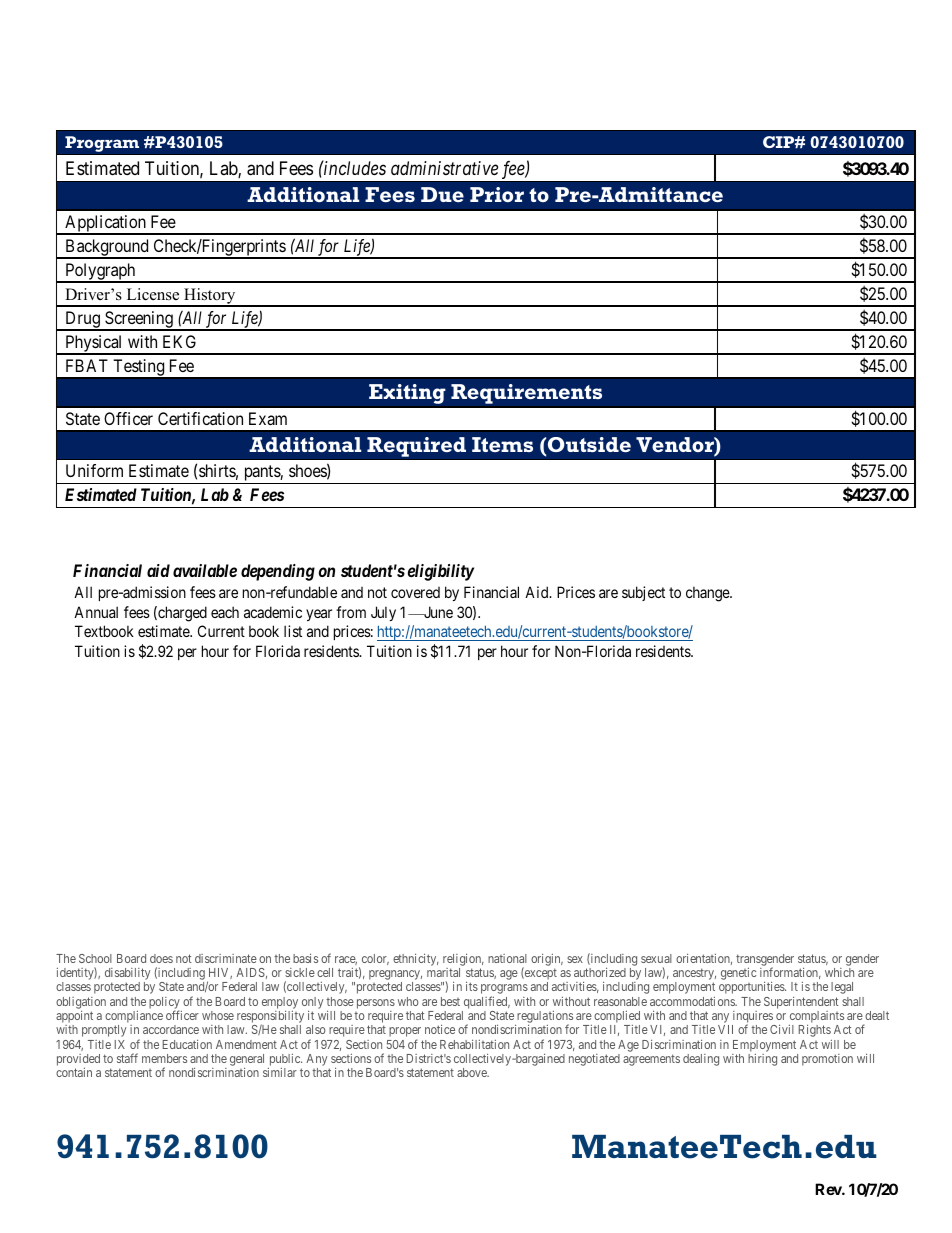 This page has width=952, height=1233. I want to click on Prior, so click(497, 194).
